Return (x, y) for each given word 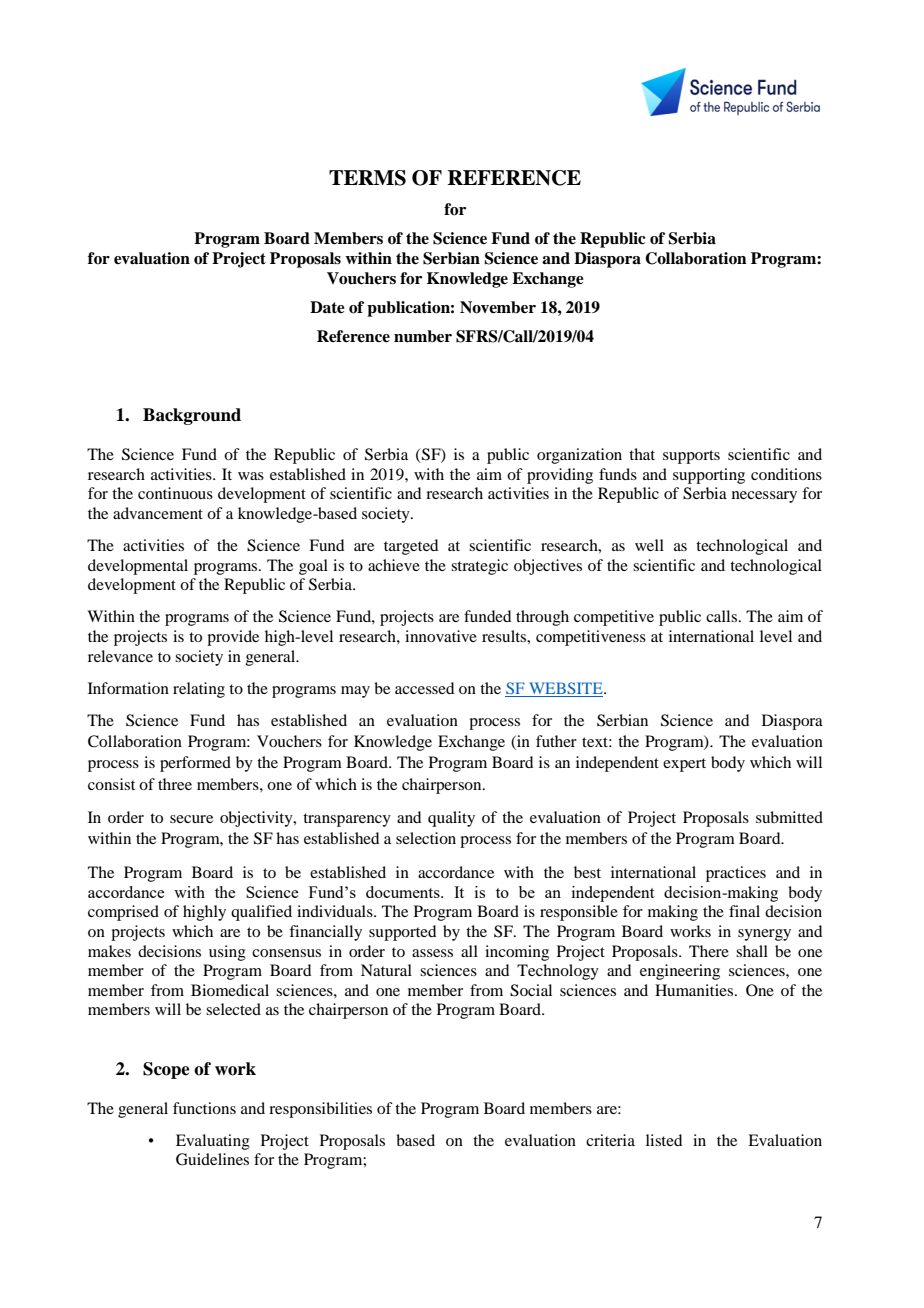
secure (191, 819)
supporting (709, 476)
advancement (158, 513)
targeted (411, 547)
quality (451, 819)
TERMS (367, 178)
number (423, 336)
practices (736, 874)
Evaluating (213, 1142)
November (498, 307)
